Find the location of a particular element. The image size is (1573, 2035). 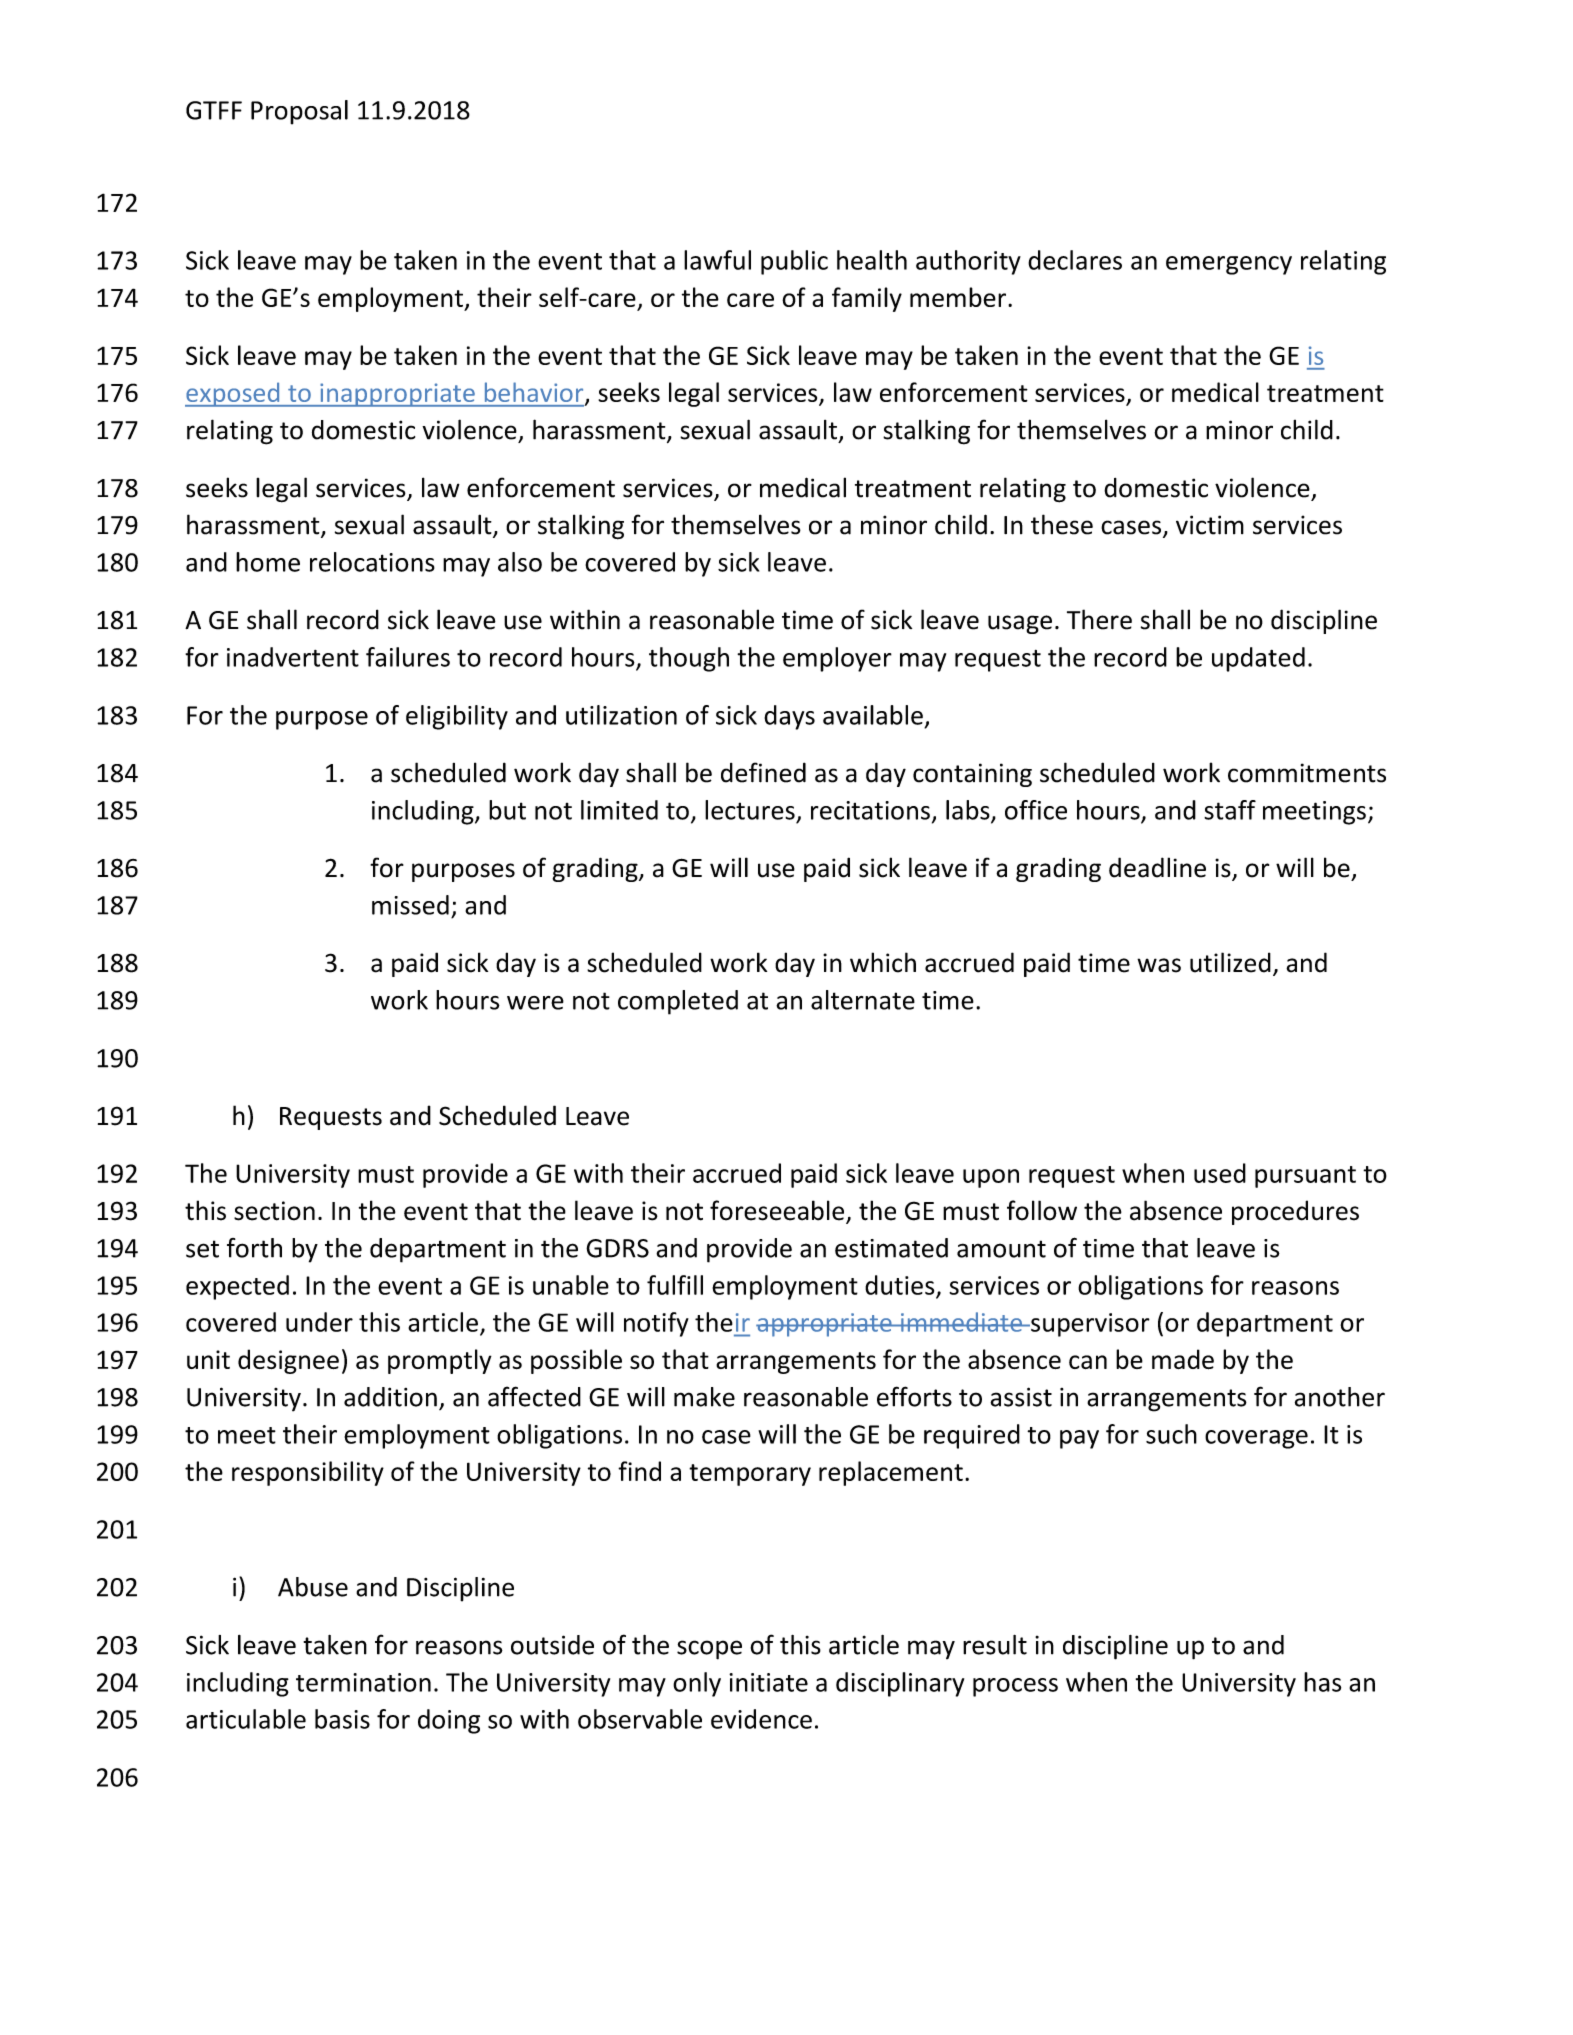

Proposal is located at coordinates (299, 112).
